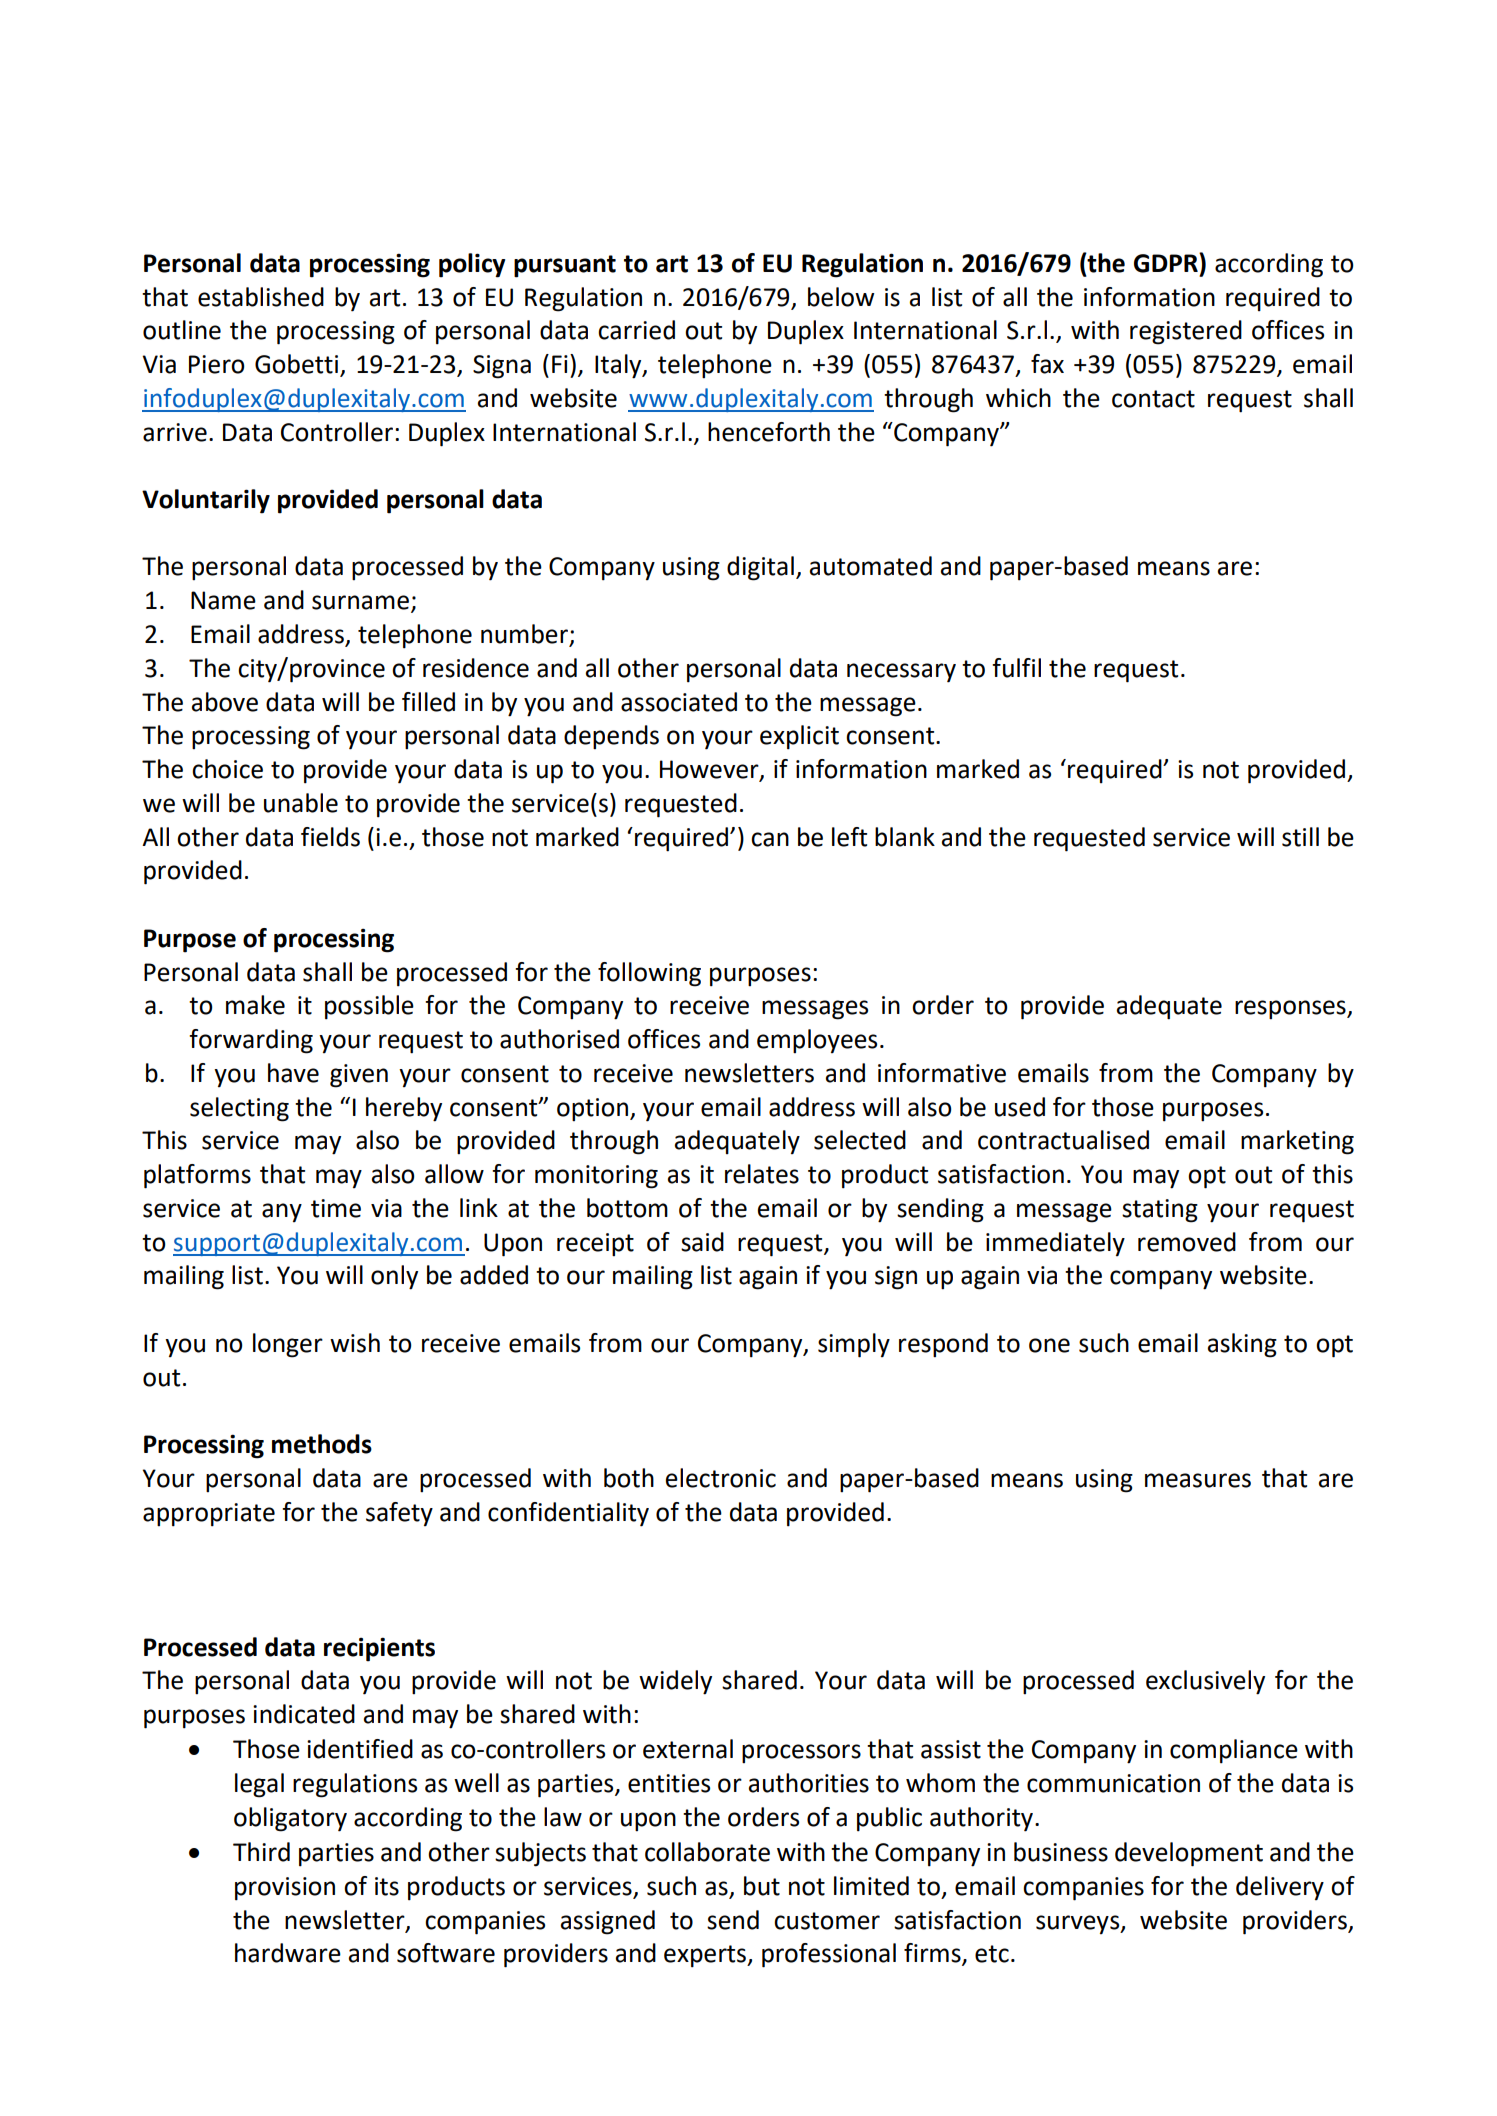  Describe the element at coordinates (770, 839) in the image. I see `can` at that location.
